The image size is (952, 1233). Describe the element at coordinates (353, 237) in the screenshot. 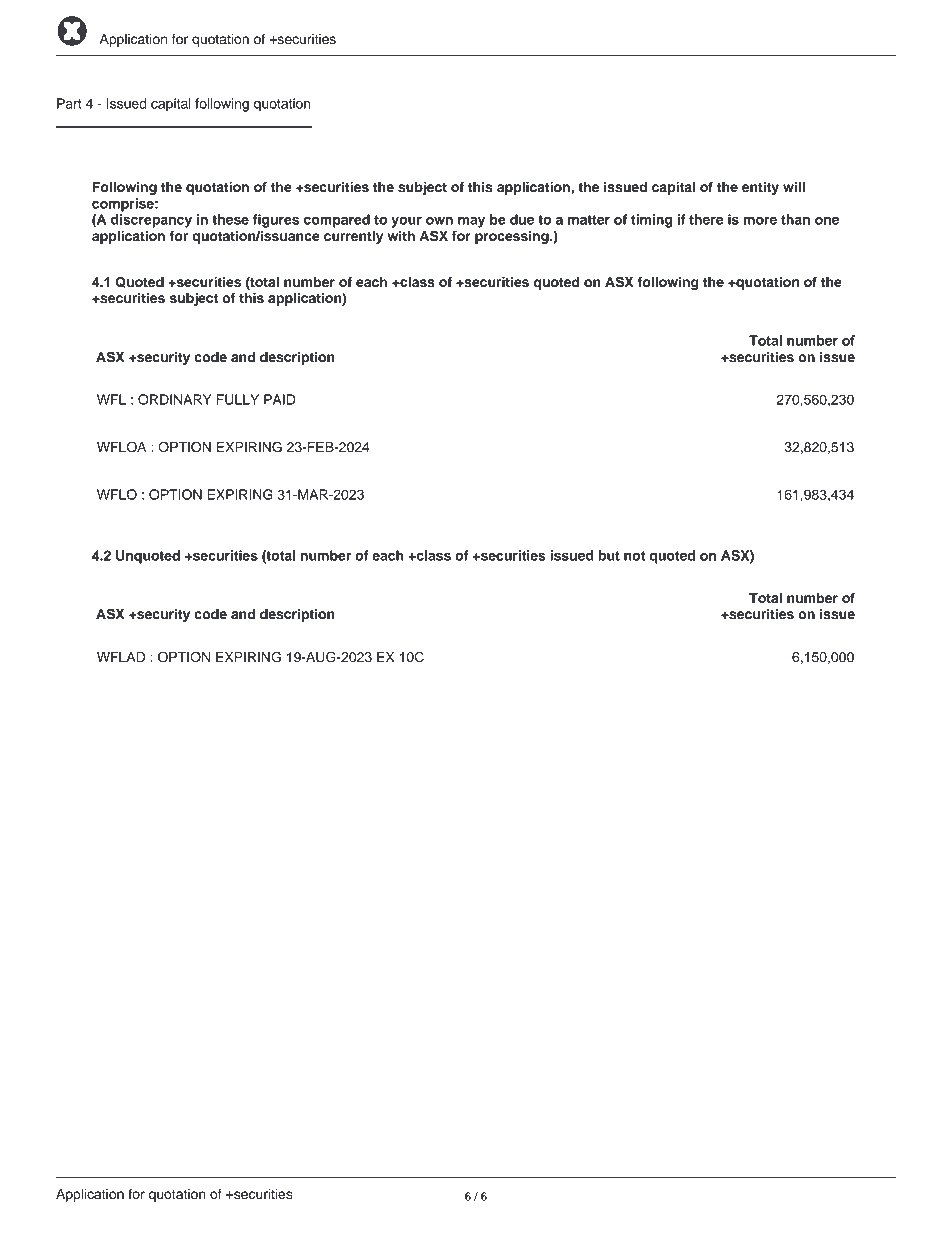

I see `currently` at that location.
